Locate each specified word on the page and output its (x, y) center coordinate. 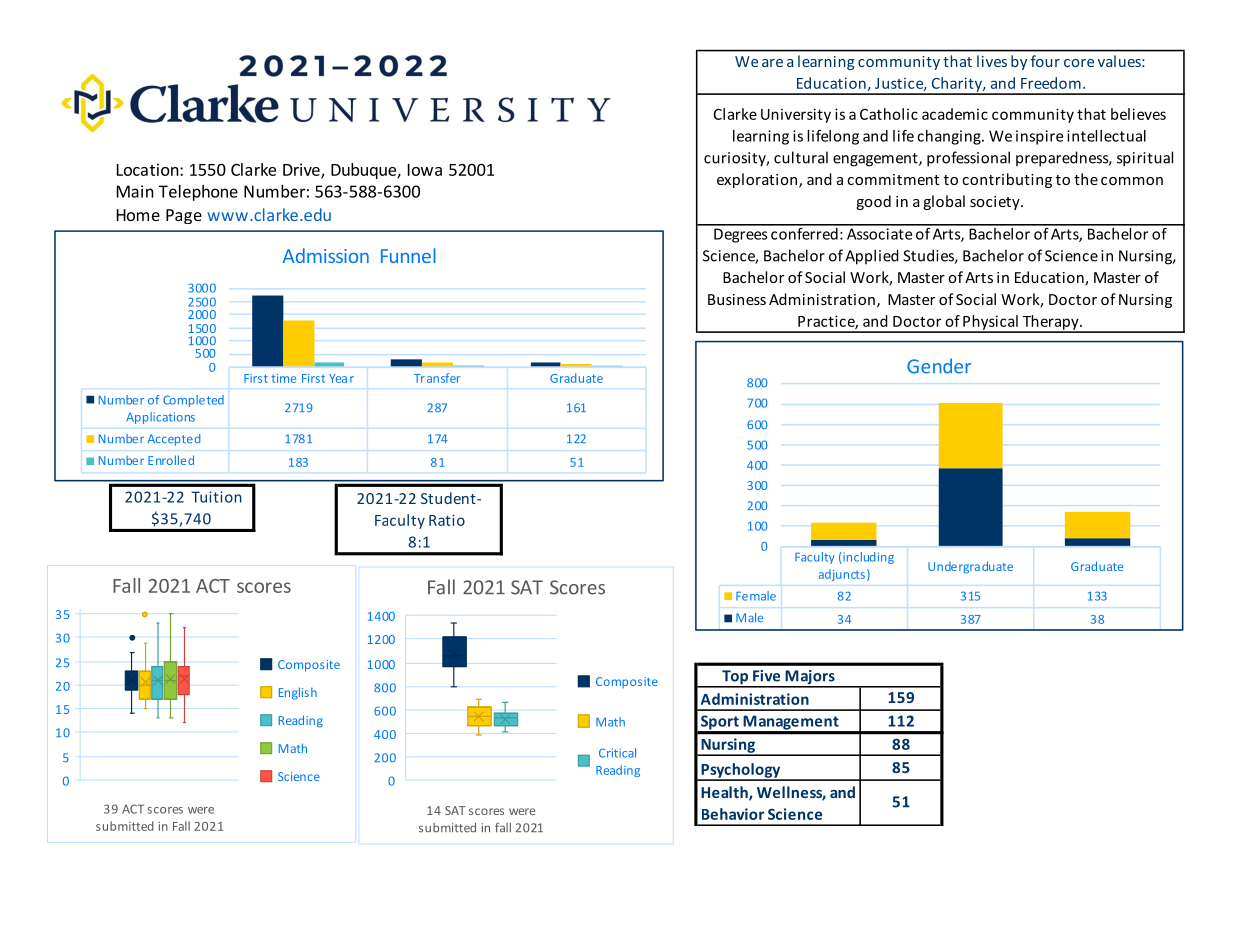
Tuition (216, 497)
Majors (810, 678)
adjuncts (842, 575)
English (298, 693)
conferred (804, 232)
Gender (939, 366)
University (796, 115)
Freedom (1051, 83)
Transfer (437, 378)
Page (184, 216)
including (868, 558)
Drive (302, 170)
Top (735, 678)
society (996, 203)
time (283, 378)
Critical (617, 753)
